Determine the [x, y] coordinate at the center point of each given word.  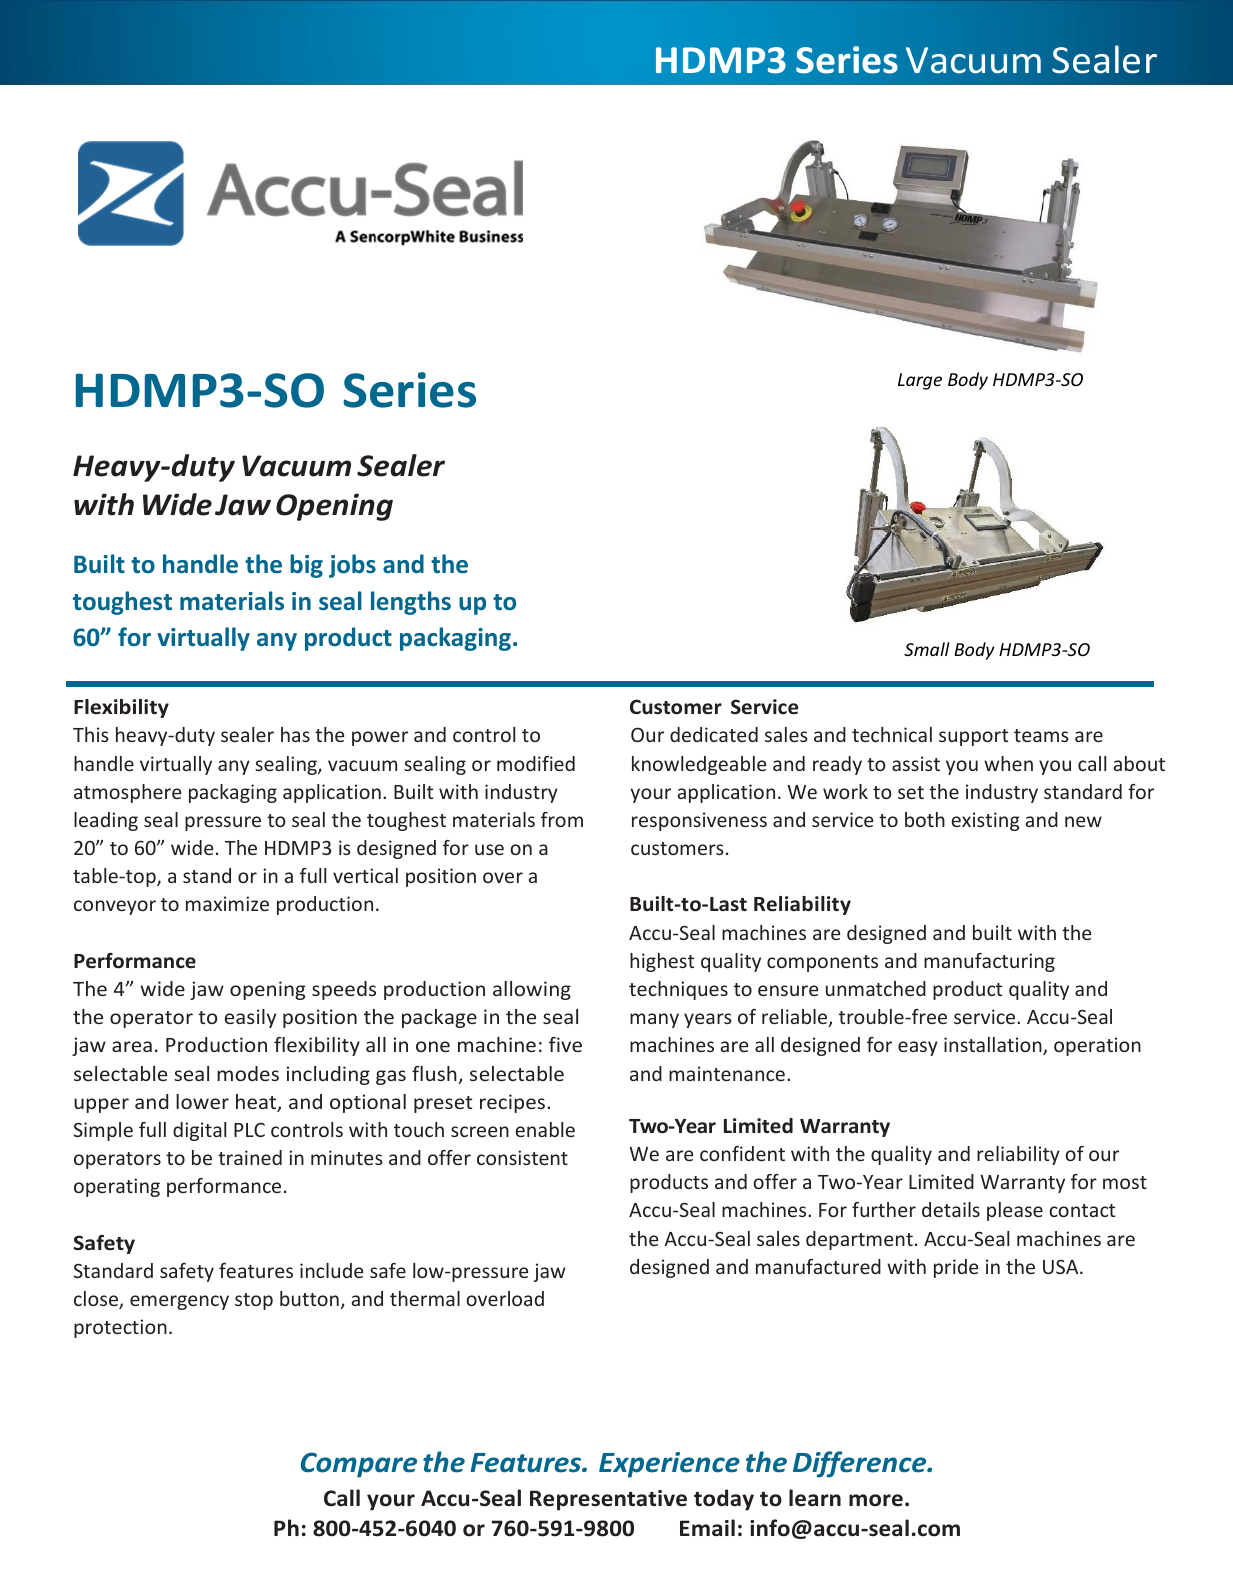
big [306, 566]
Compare [359, 1465]
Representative [608, 1500]
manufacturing [989, 962]
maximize [227, 903]
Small [927, 649]
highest [662, 962]
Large [920, 381]
